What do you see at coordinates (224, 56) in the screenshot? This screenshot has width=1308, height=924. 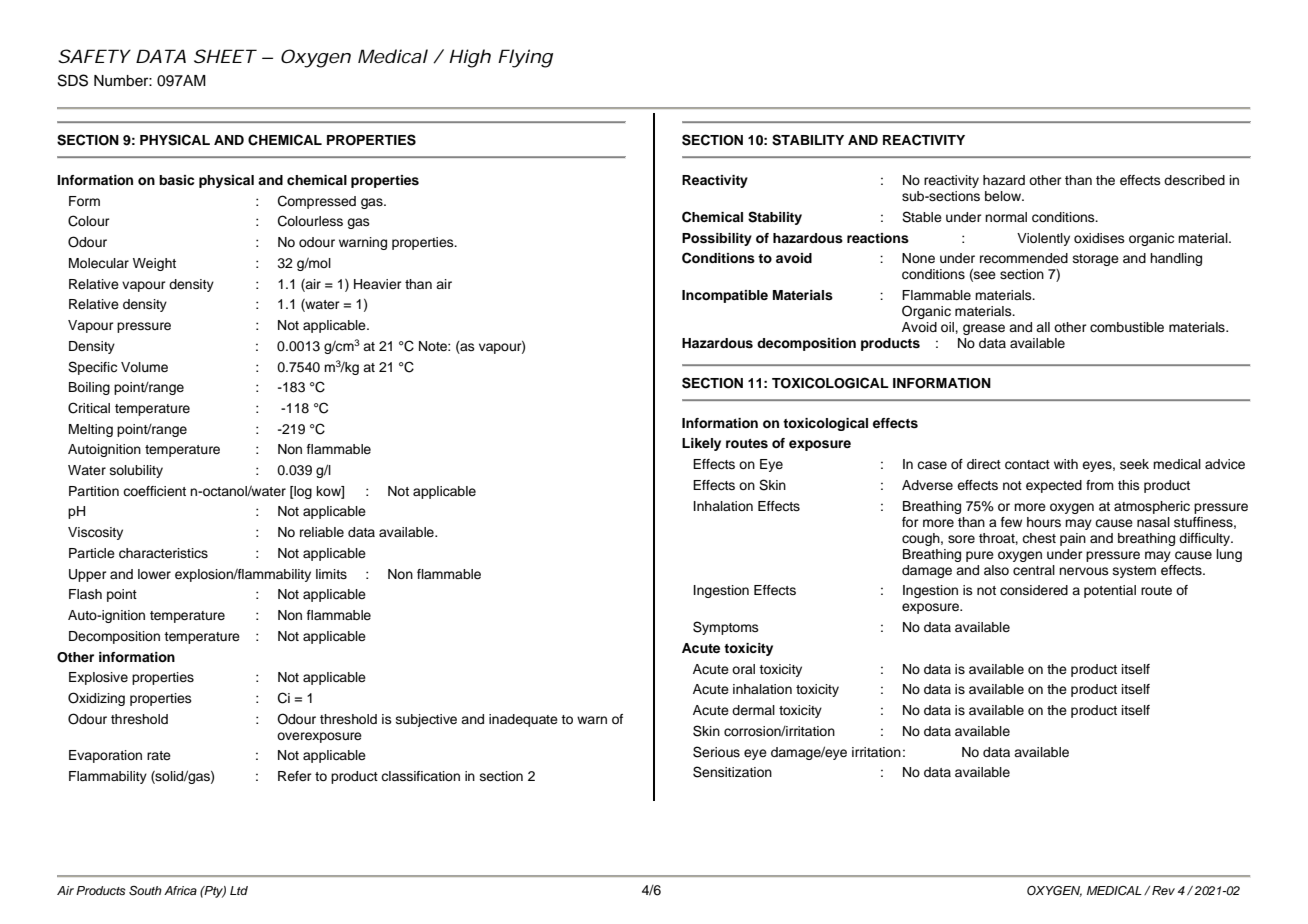 I see `SHEET` at bounding box center [224, 56].
